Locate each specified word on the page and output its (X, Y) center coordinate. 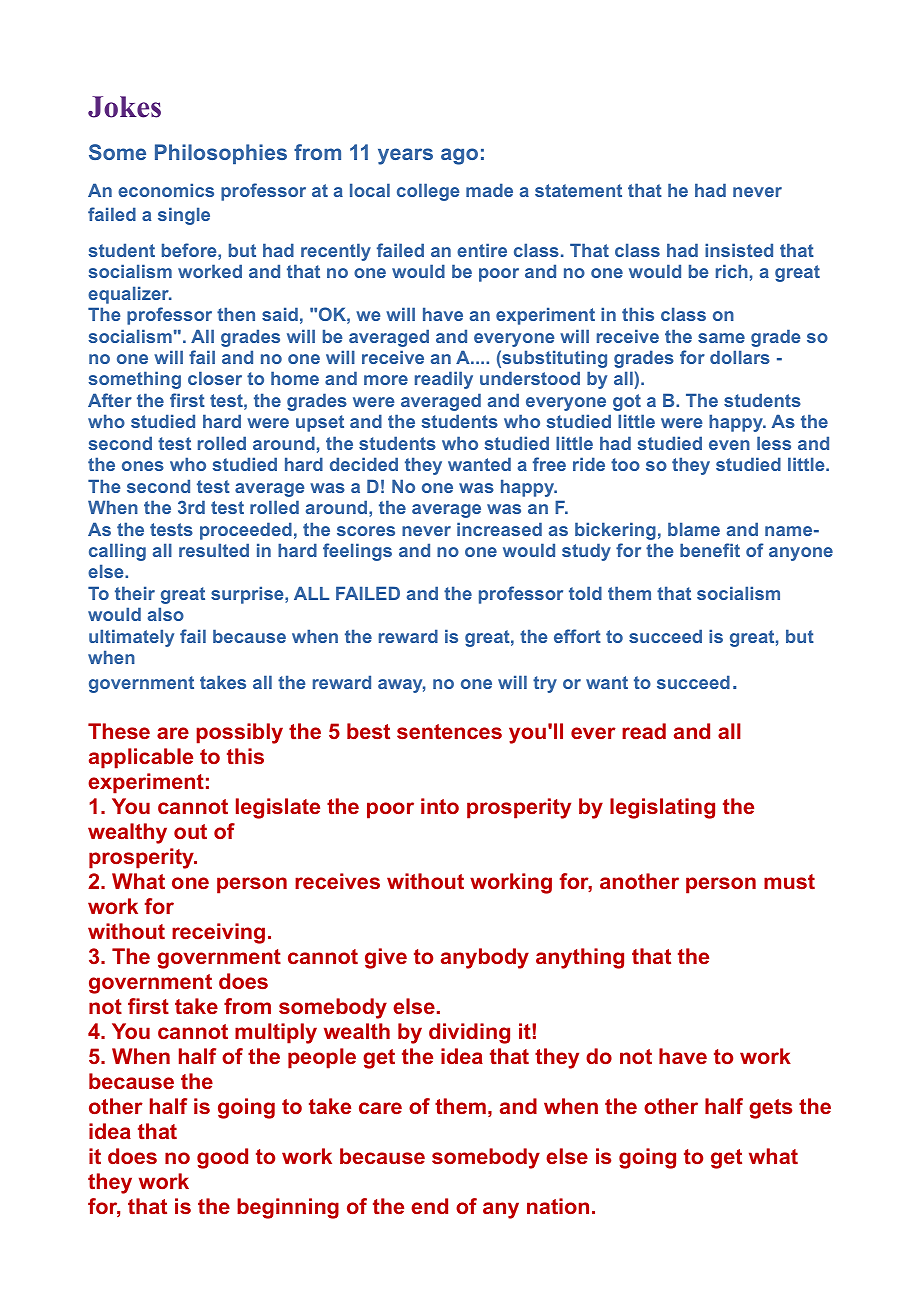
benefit (710, 550)
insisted (739, 250)
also (166, 614)
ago (459, 156)
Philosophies (221, 154)
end (429, 1206)
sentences (449, 731)
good (222, 1158)
